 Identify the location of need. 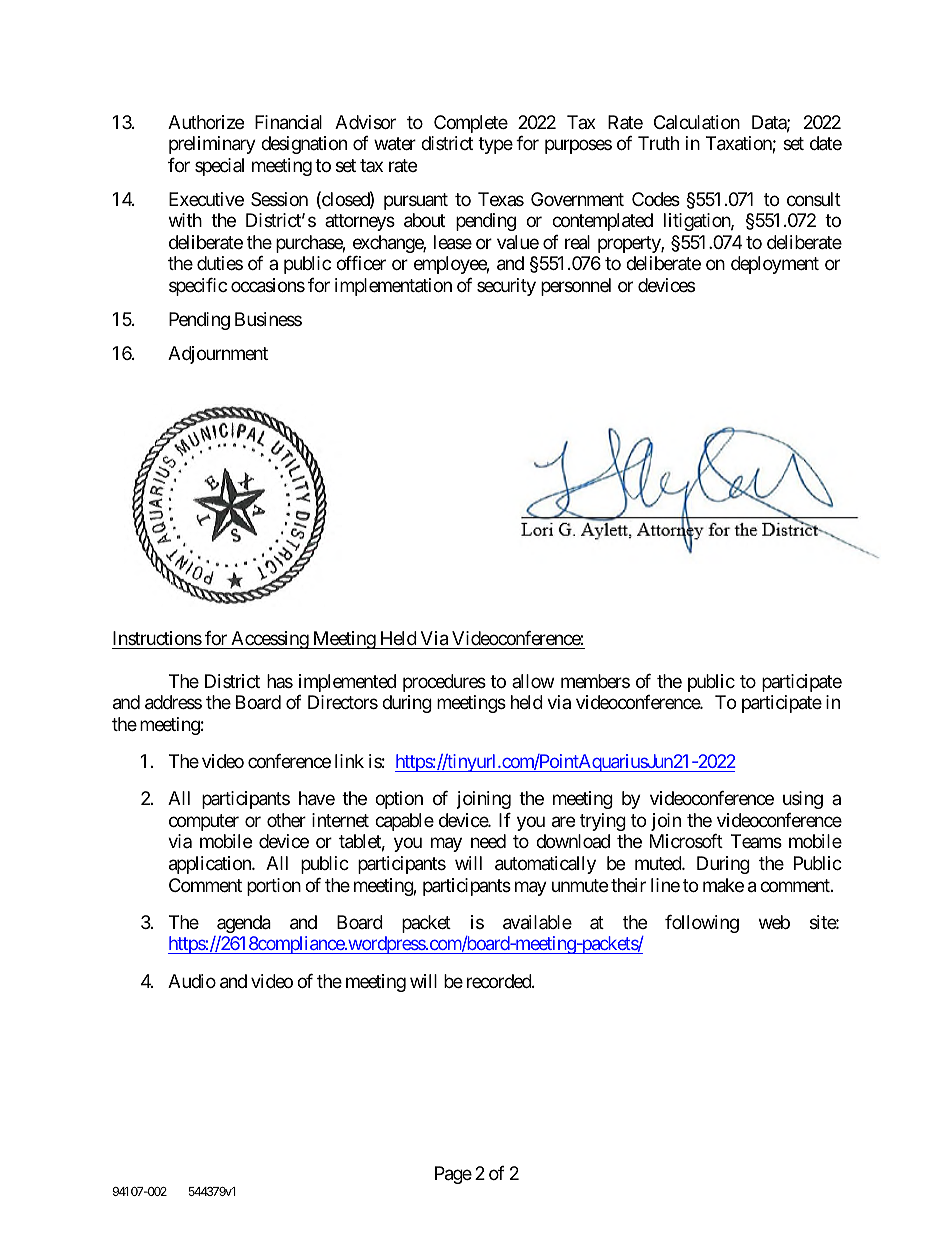
(488, 841).
